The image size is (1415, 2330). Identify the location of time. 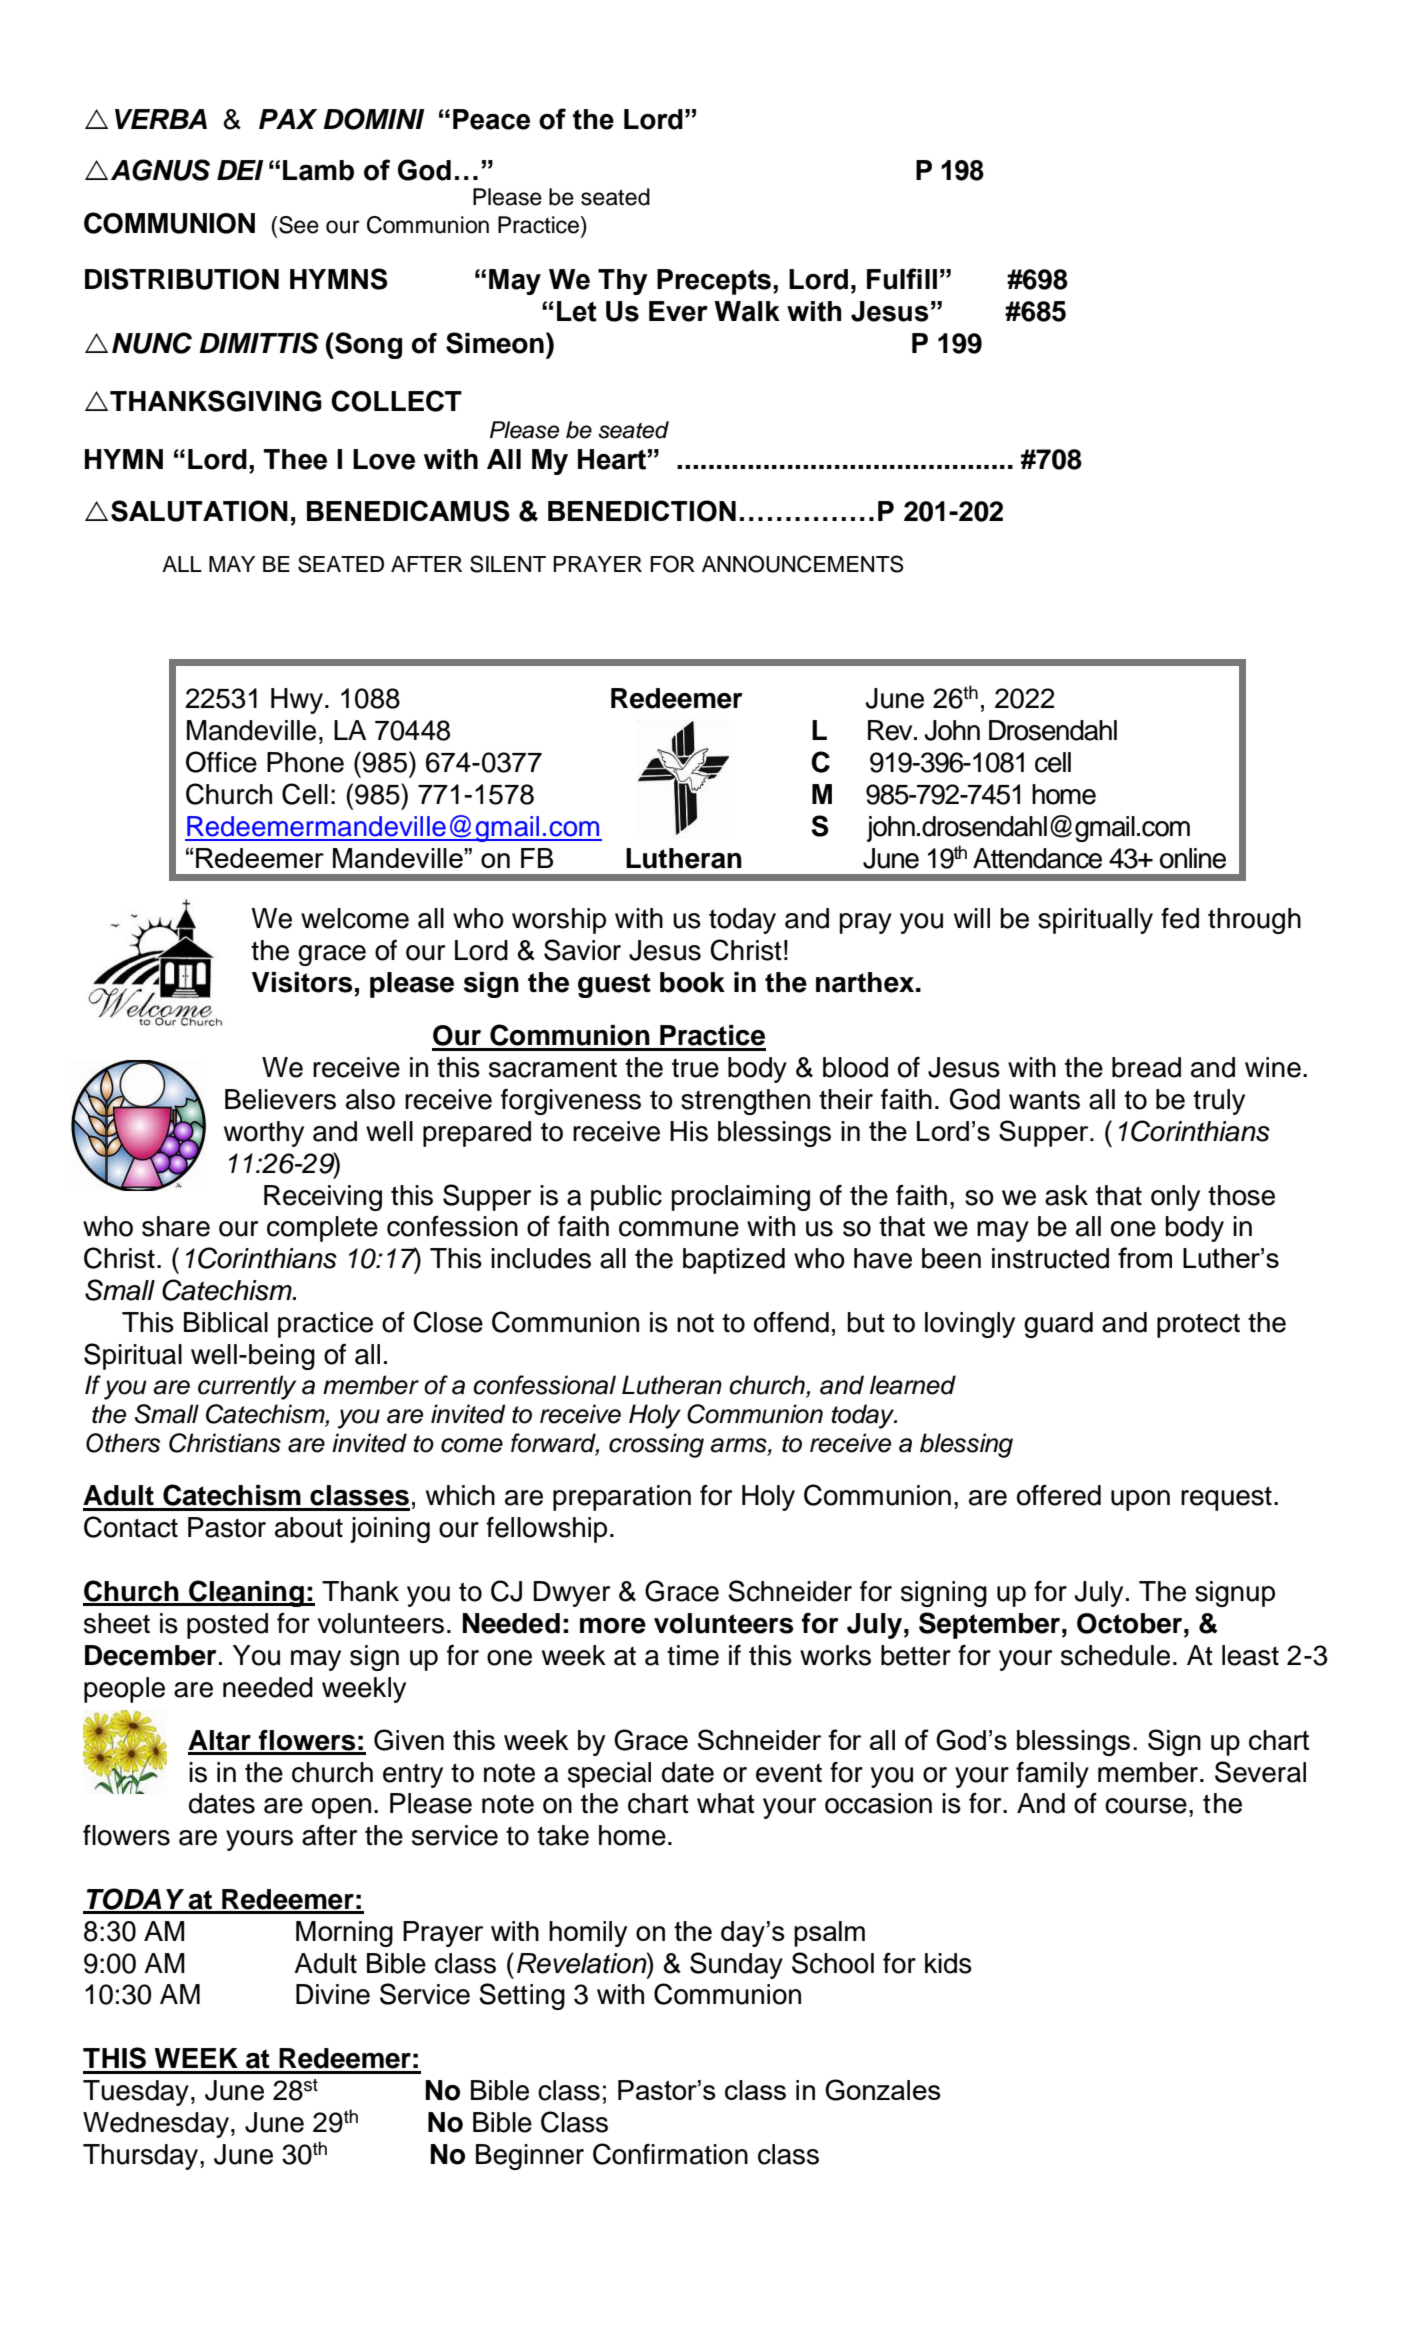
(693, 1655).
